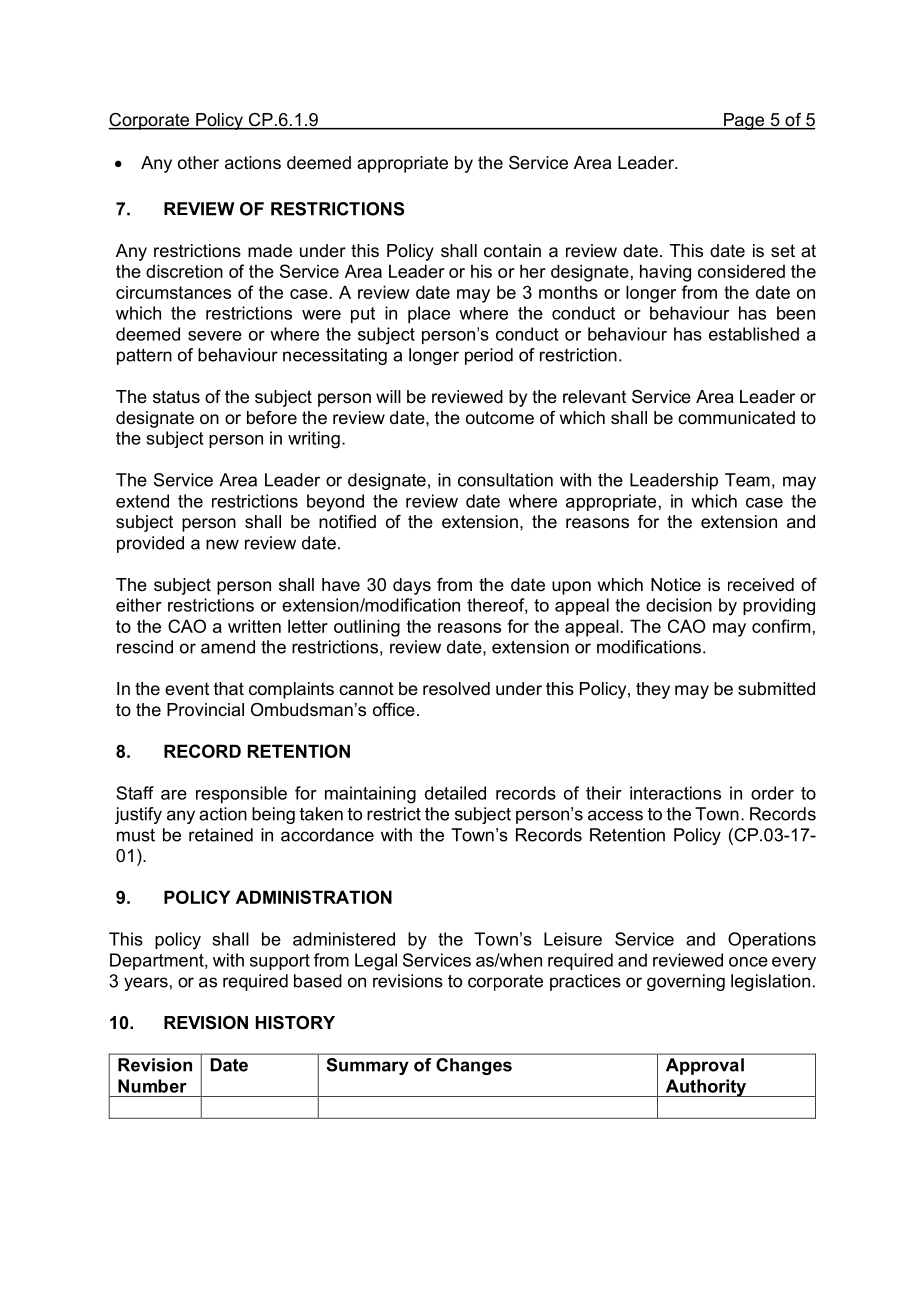 Image resolution: width=924 pixels, height=1308 pixels. I want to click on detailed, so click(455, 793).
